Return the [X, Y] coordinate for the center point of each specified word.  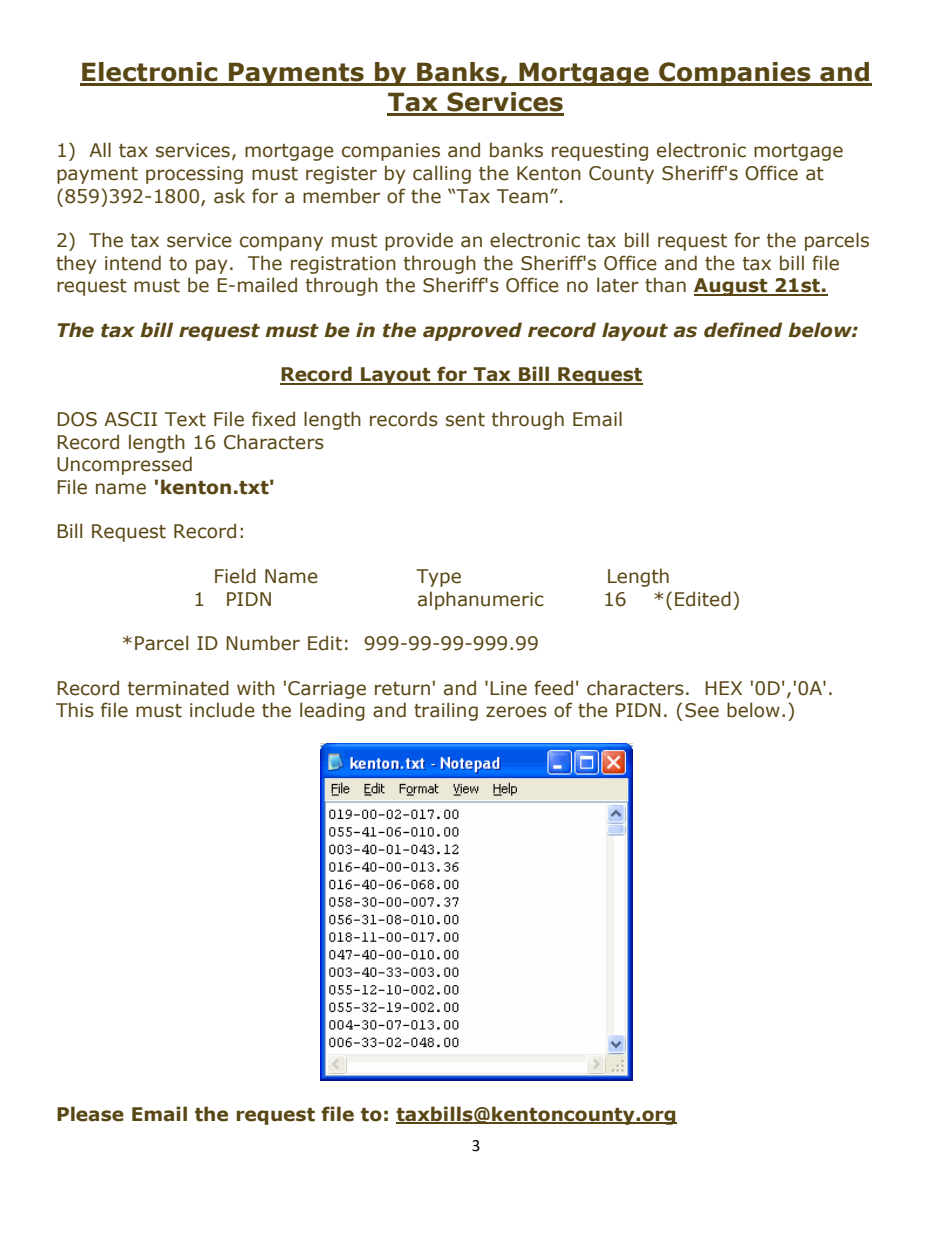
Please [90, 1114]
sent [465, 420]
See [702, 710]
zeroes [516, 712]
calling [442, 174]
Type [438, 578]
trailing [446, 711]
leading [332, 711]
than [665, 285]
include [222, 710]
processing [194, 175]
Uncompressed [124, 465]
